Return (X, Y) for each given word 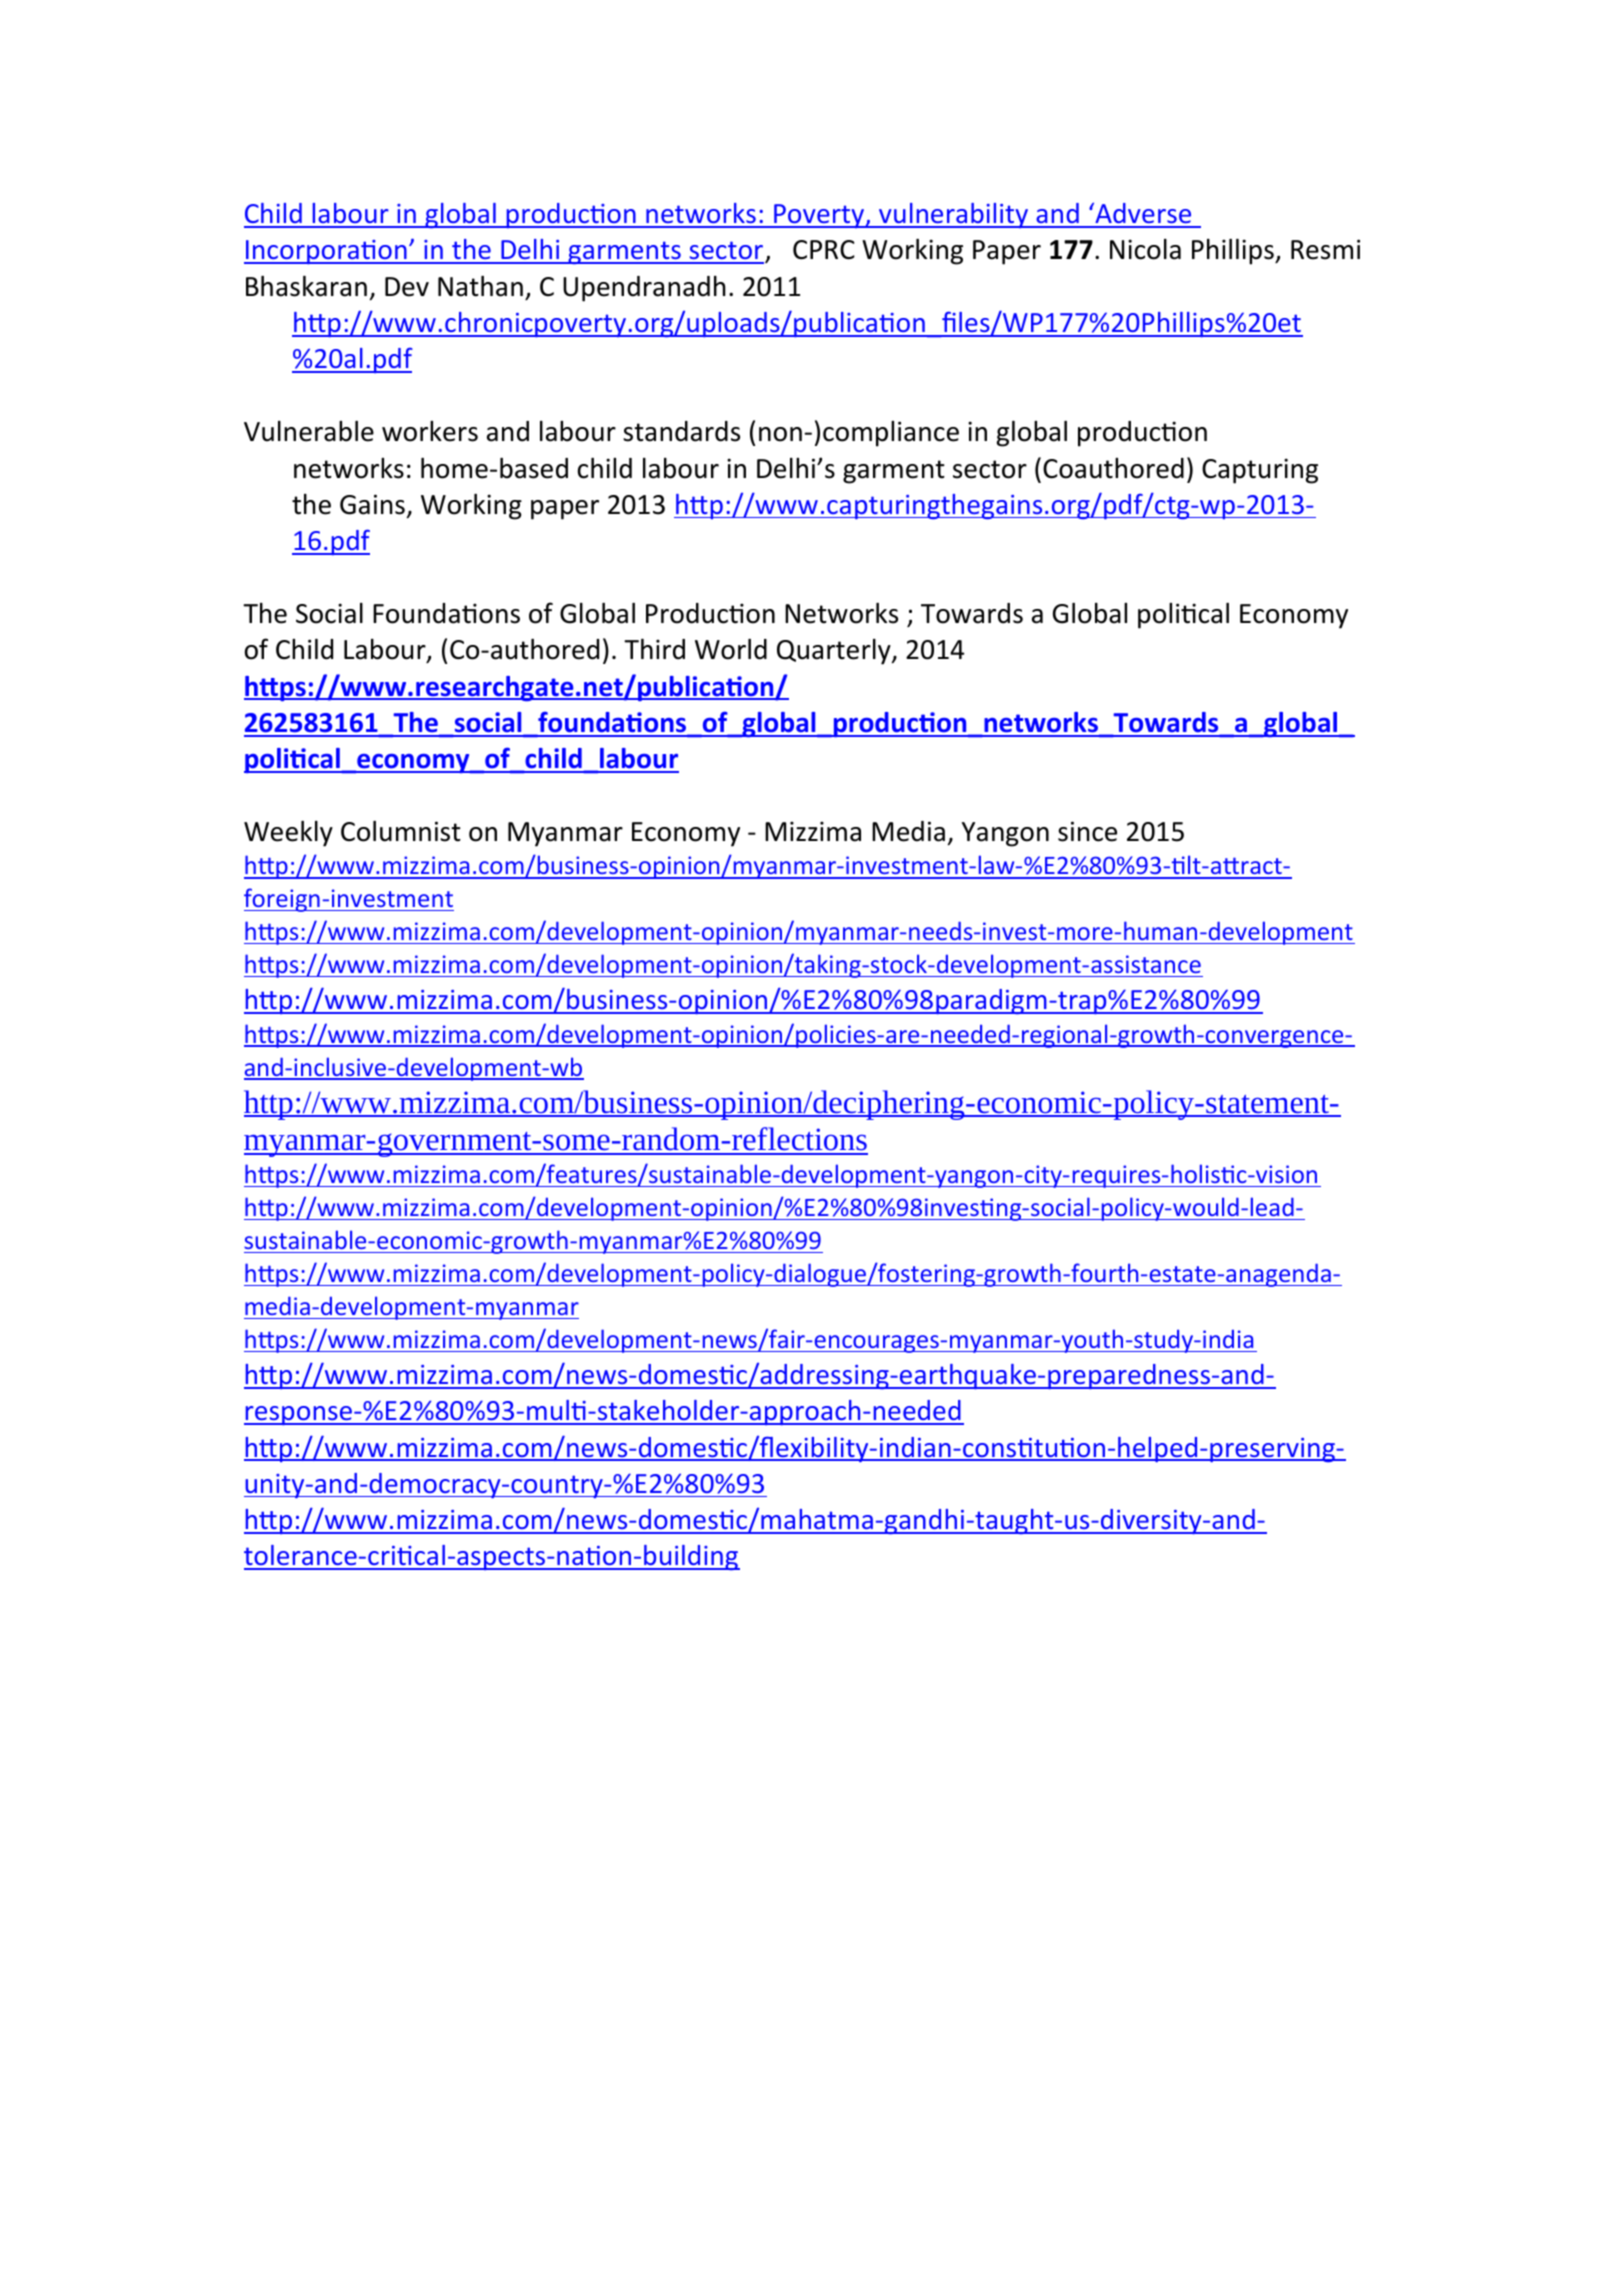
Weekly (288, 833)
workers (430, 431)
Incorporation (326, 252)
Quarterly (835, 651)
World (731, 649)
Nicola (1145, 249)
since (1087, 831)
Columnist (401, 831)
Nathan (480, 286)
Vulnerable (309, 431)
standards (681, 431)
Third (654, 649)
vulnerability (954, 215)
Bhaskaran (306, 286)
